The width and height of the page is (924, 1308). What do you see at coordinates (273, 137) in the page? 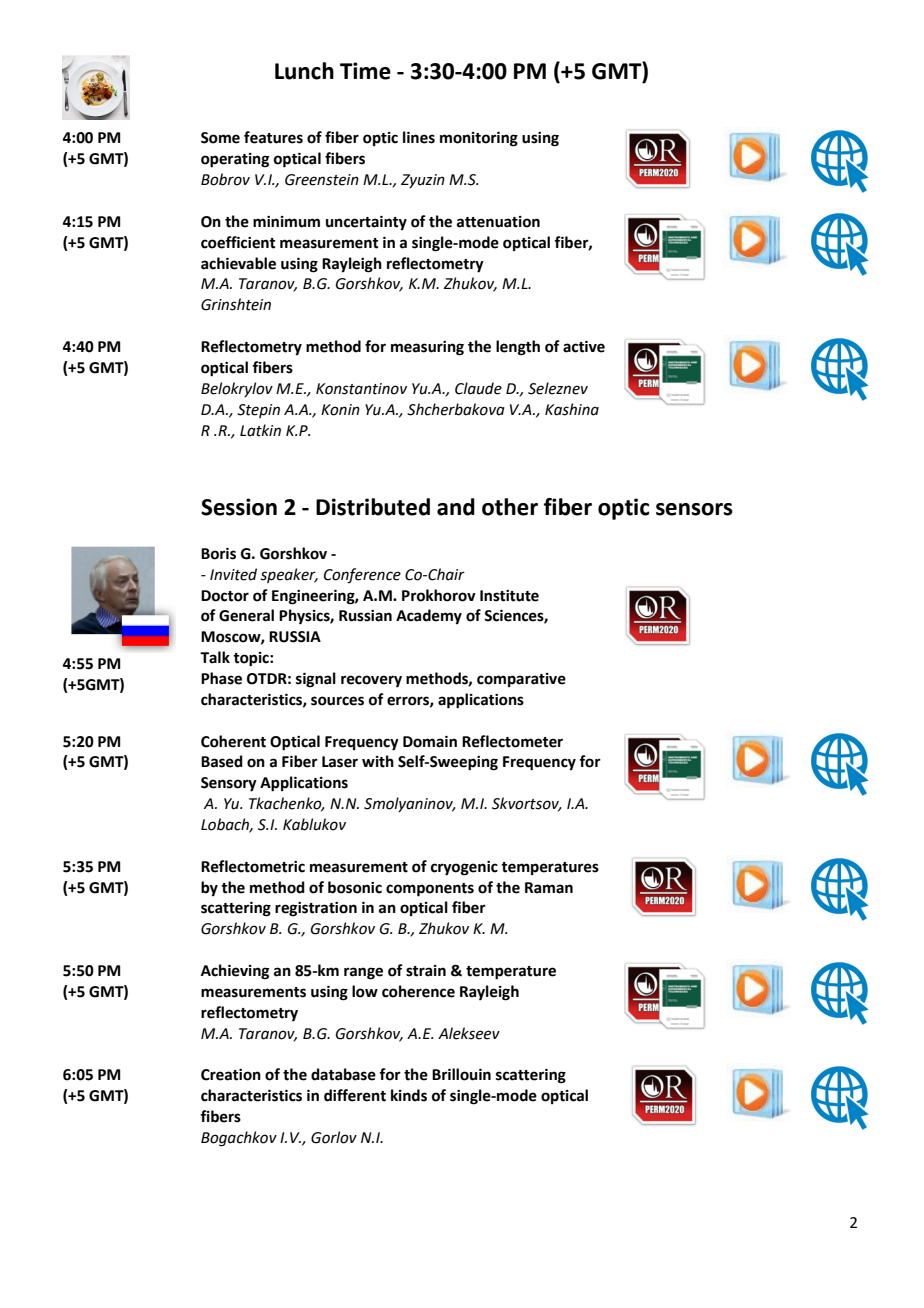
I see `features` at bounding box center [273, 137].
